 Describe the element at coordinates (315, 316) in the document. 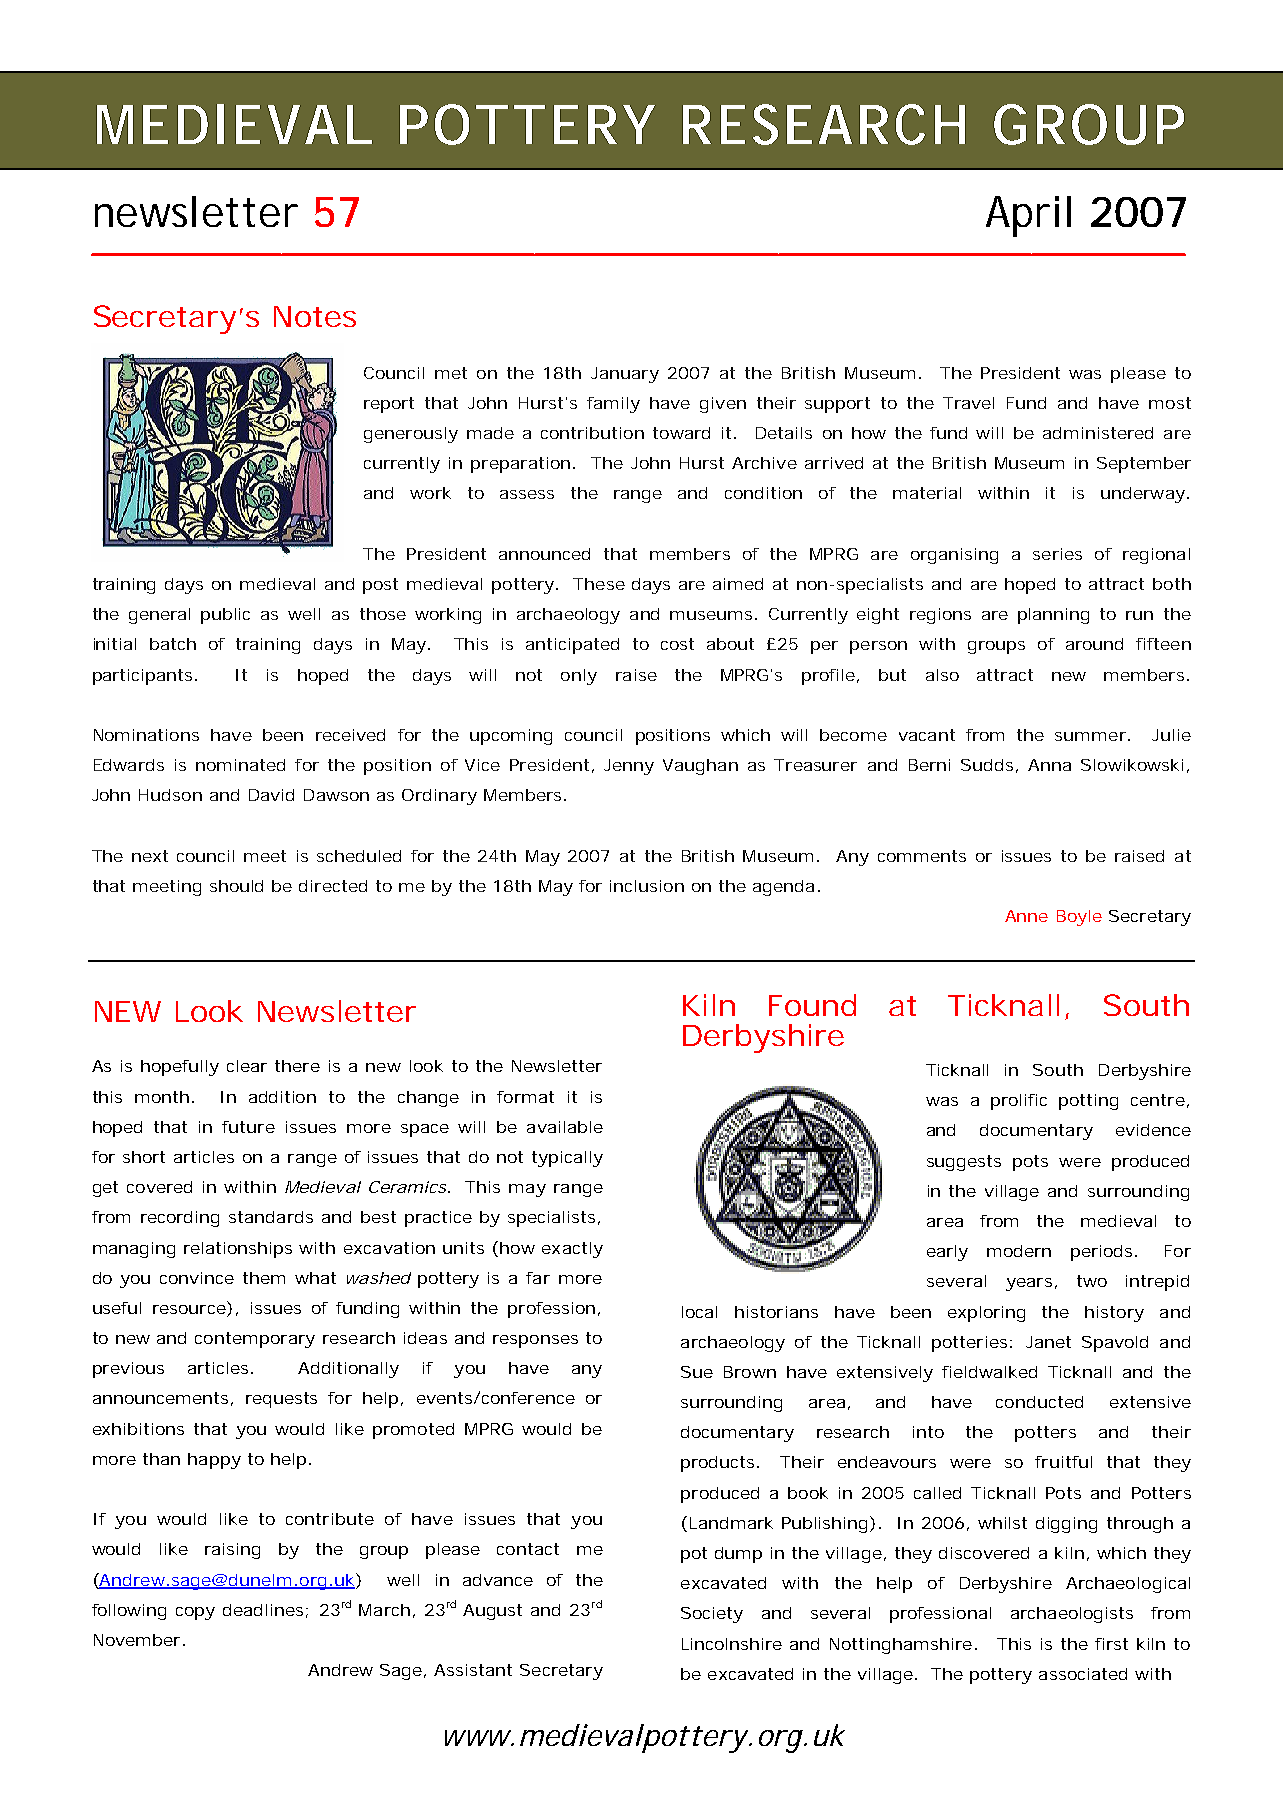

I see `Notes` at that location.
